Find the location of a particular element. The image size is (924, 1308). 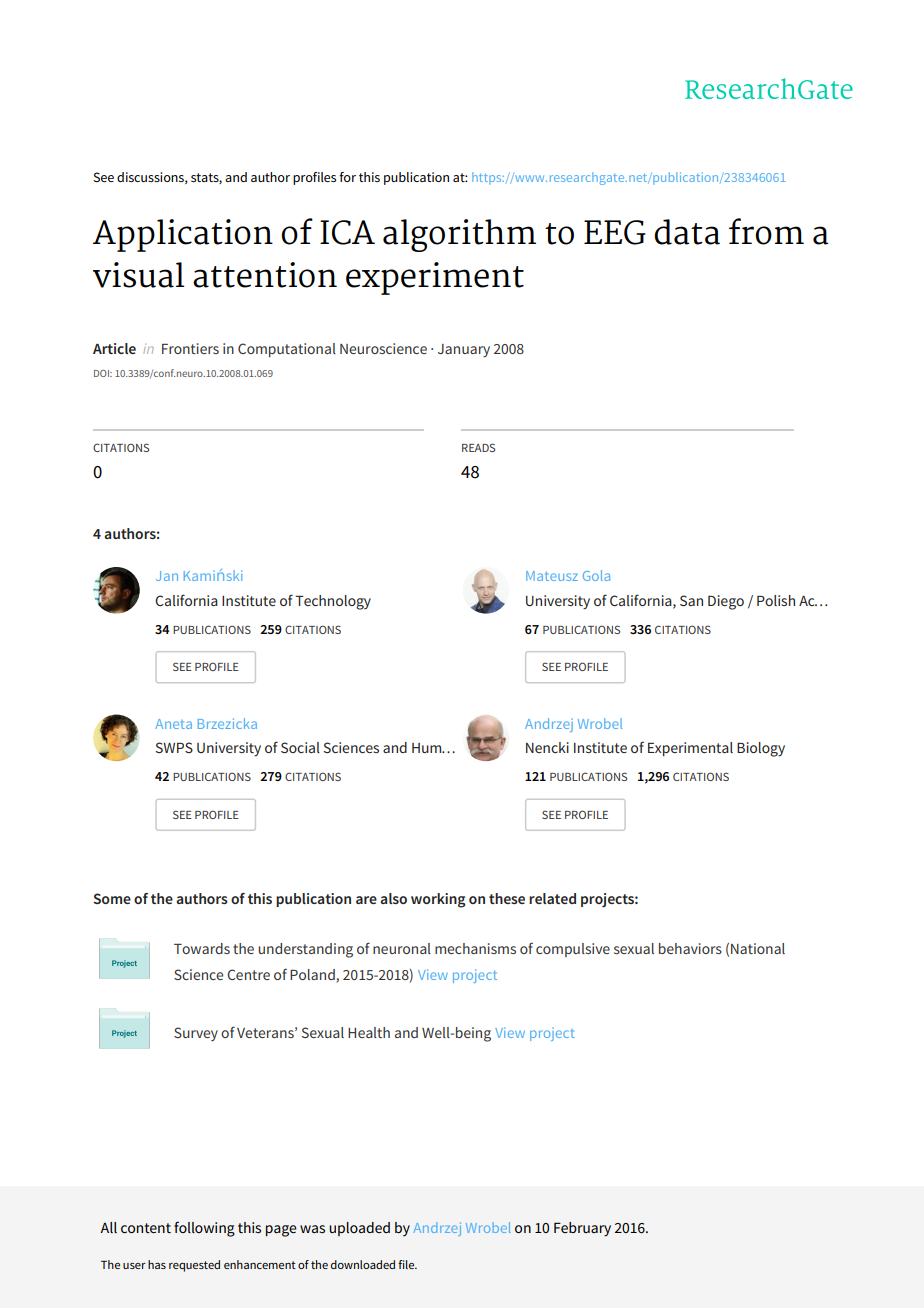

Towards is located at coordinates (202, 948).
